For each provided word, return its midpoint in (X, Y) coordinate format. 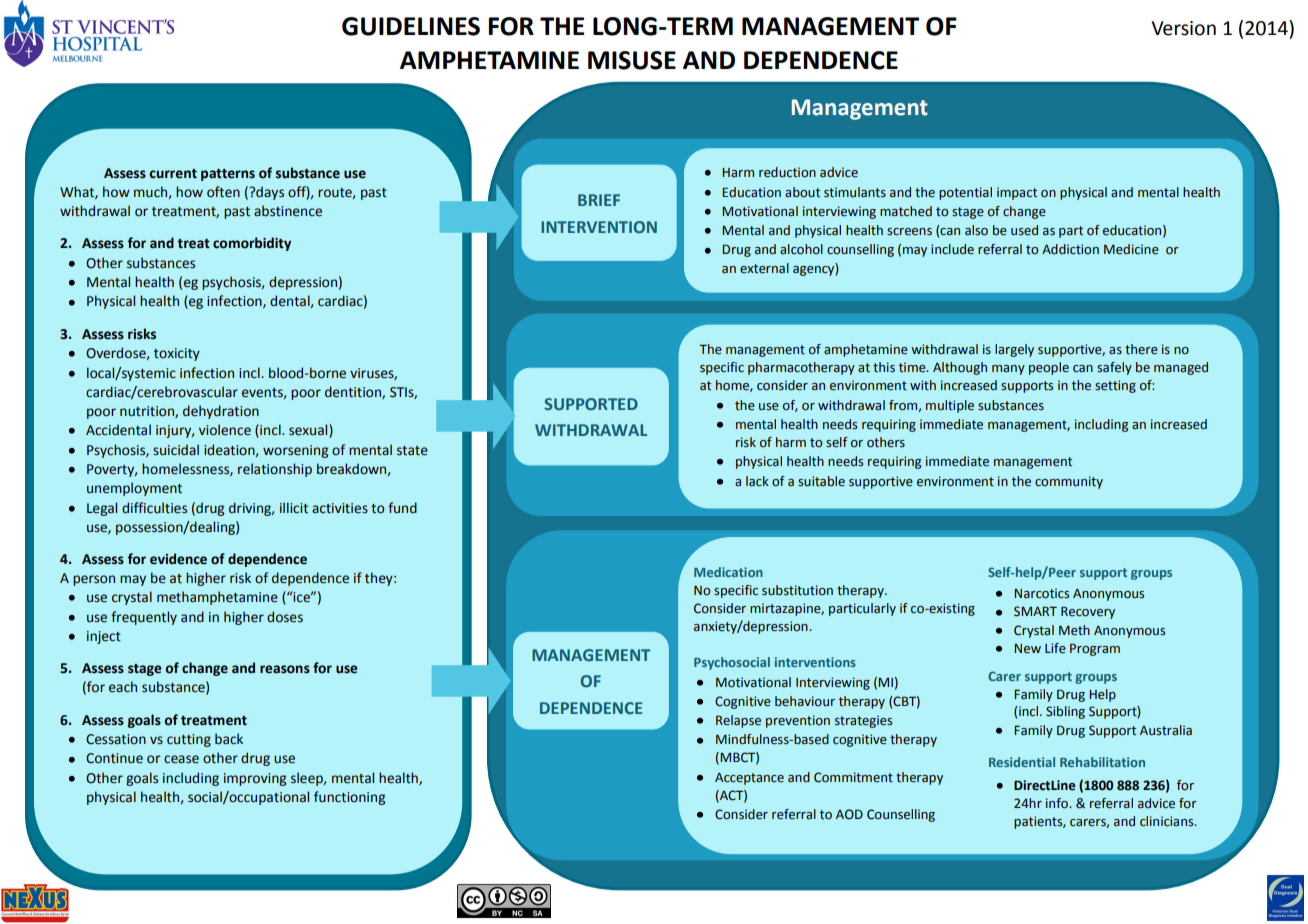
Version (1183, 28)
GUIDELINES (411, 26)
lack (757, 481)
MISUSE (632, 60)
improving (255, 779)
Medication (728, 572)
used (1024, 230)
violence (225, 430)
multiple (950, 406)
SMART (1035, 611)
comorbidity (252, 244)
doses (285, 617)
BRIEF (599, 200)
